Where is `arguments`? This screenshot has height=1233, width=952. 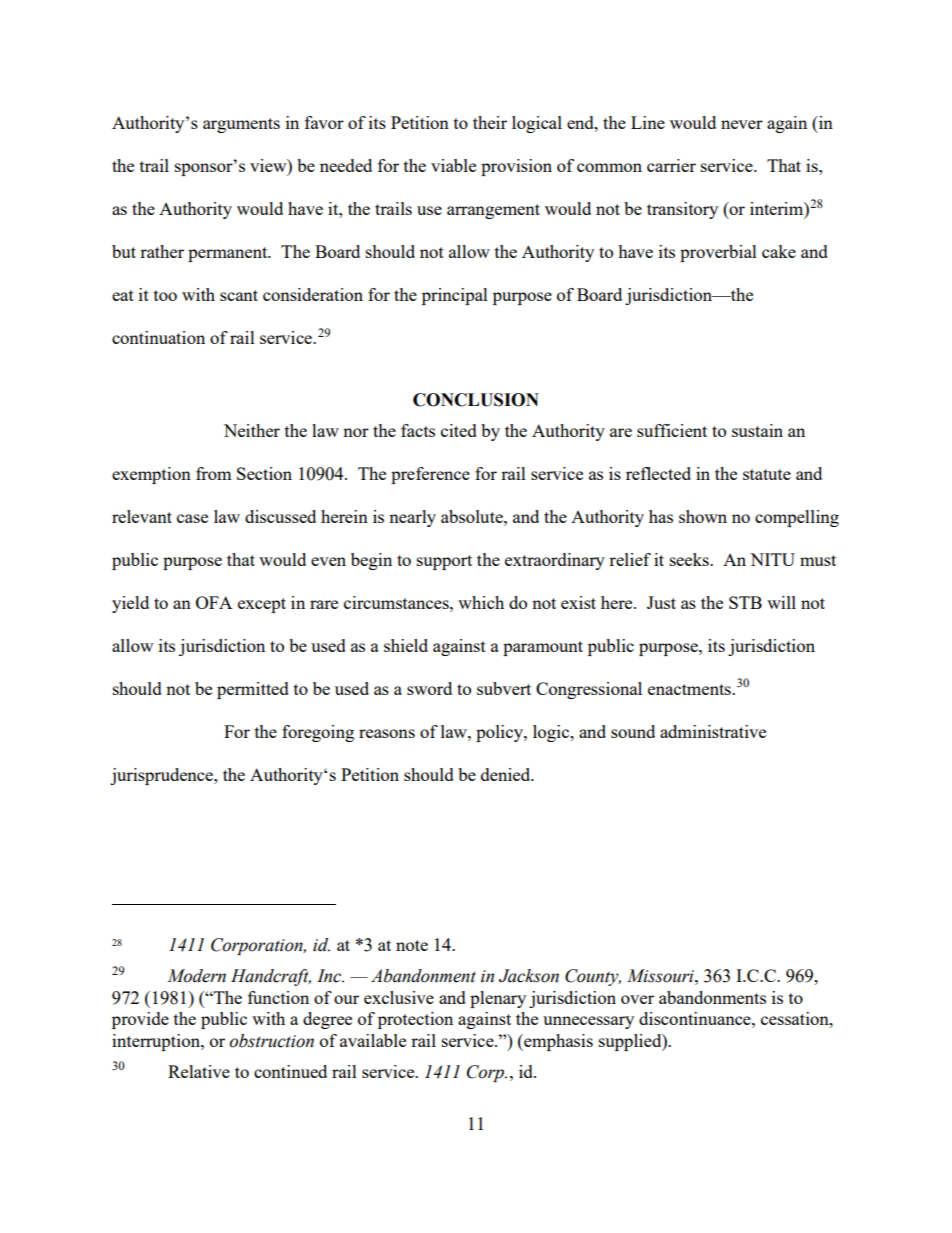
arguments is located at coordinates (241, 125).
